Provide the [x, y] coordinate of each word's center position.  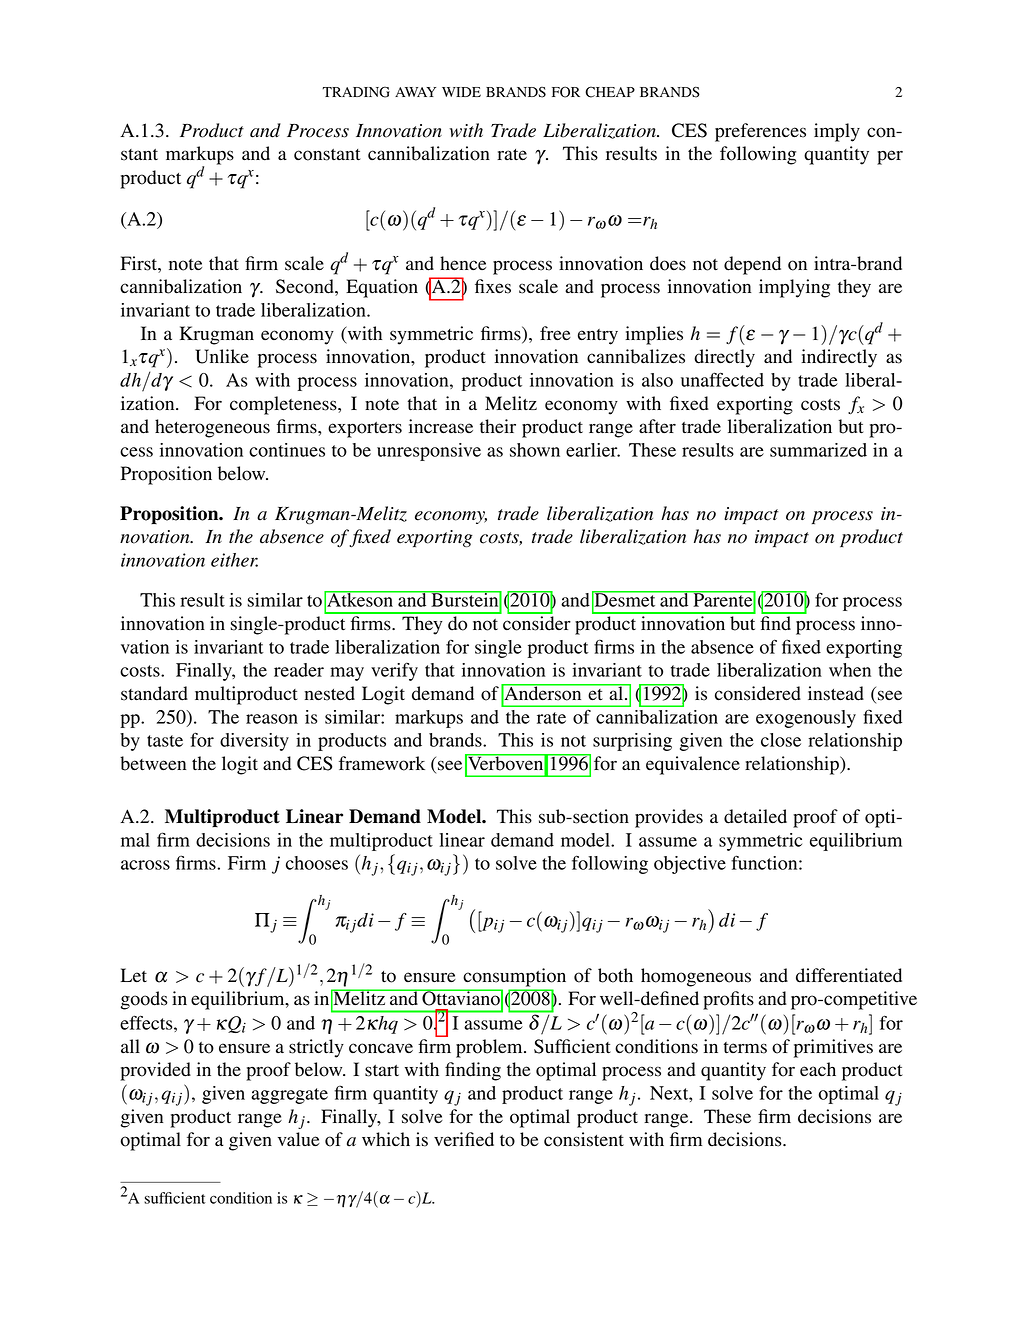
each [818, 1069]
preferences [760, 132]
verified [464, 1139]
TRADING [356, 92]
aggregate [289, 1096]
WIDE [461, 92]
